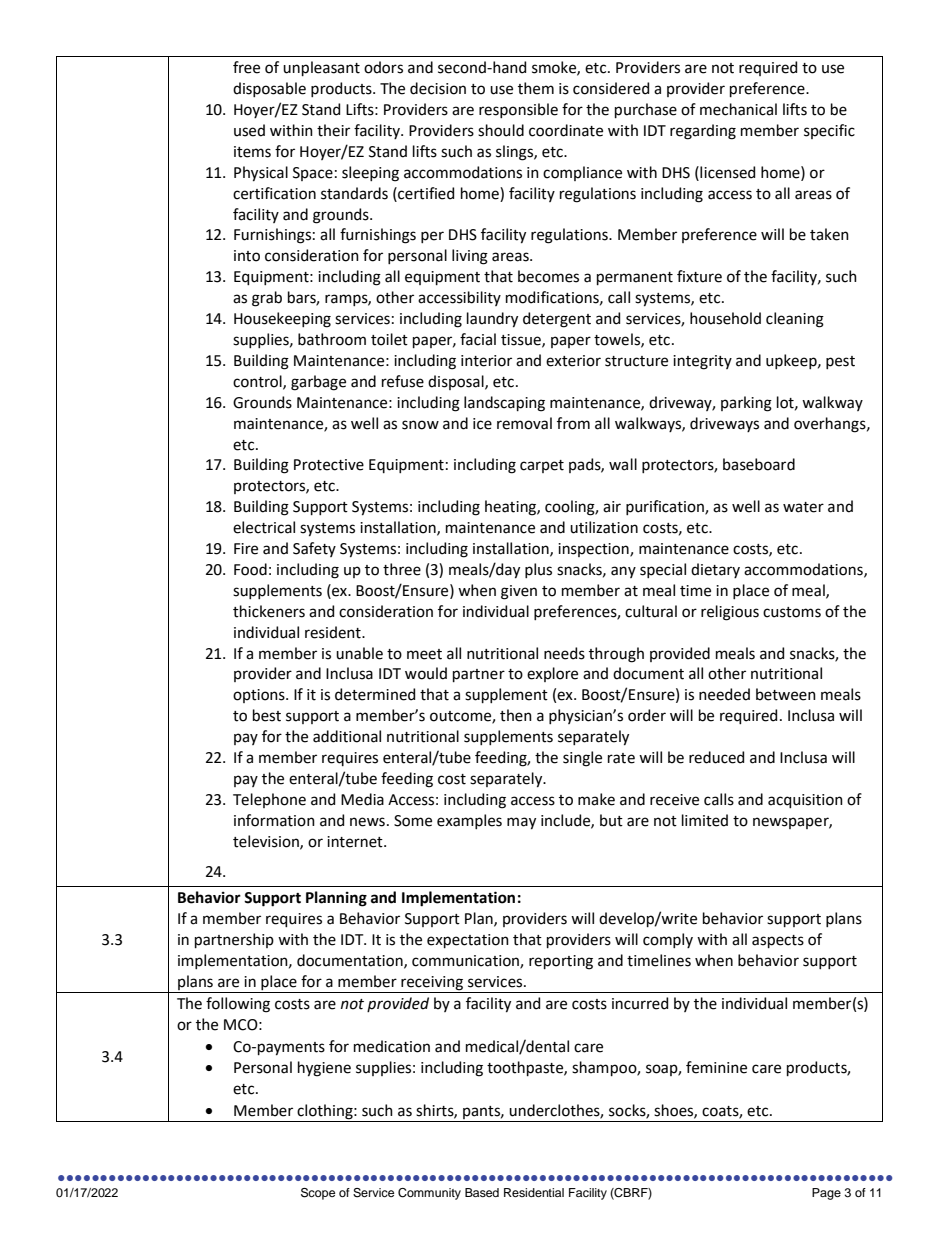 This screenshot has width=952, height=1233. I want to click on unpleasant, so click(321, 68).
